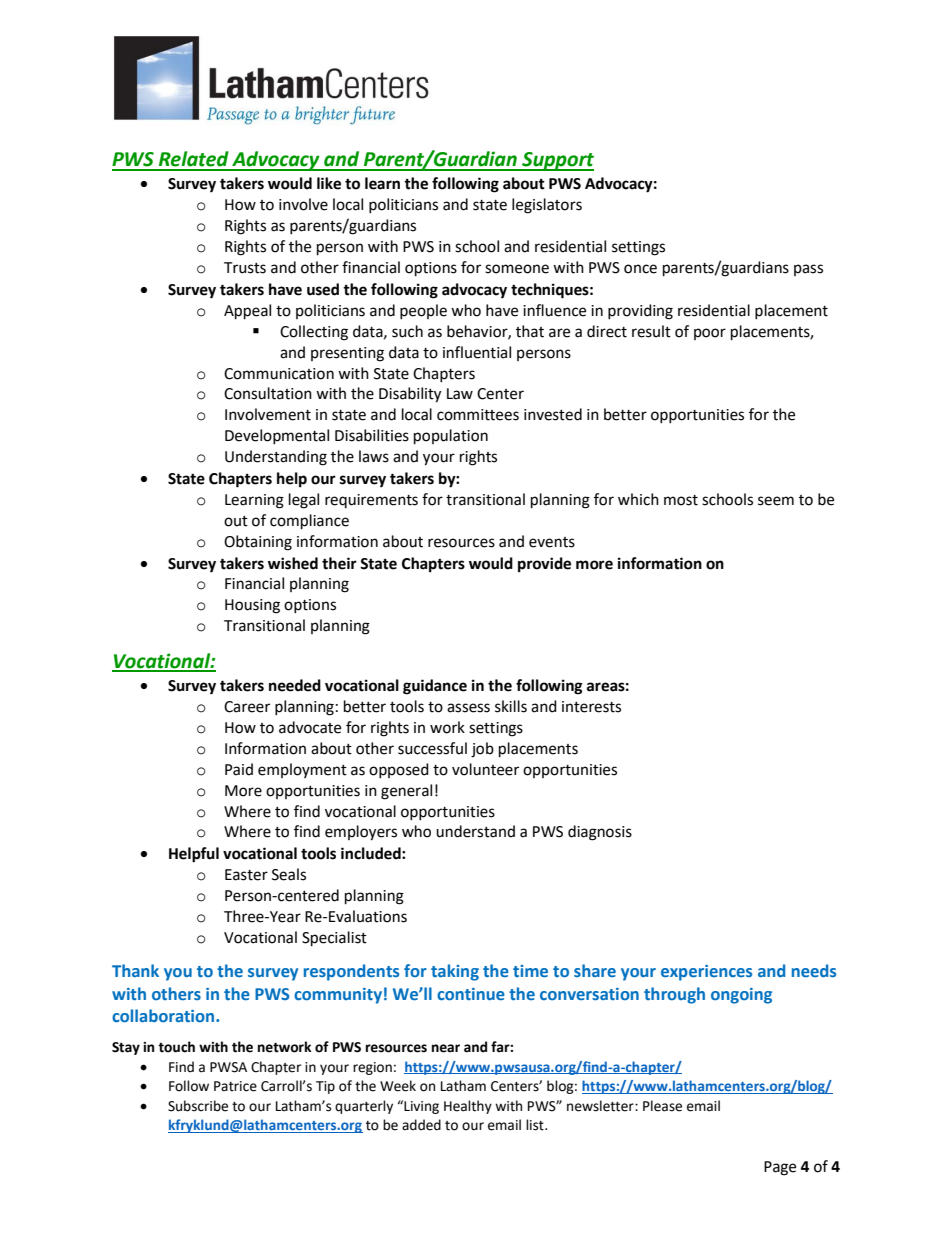  What do you see at coordinates (198, 1106) in the screenshot?
I see `Subscribe` at bounding box center [198, 1106].
